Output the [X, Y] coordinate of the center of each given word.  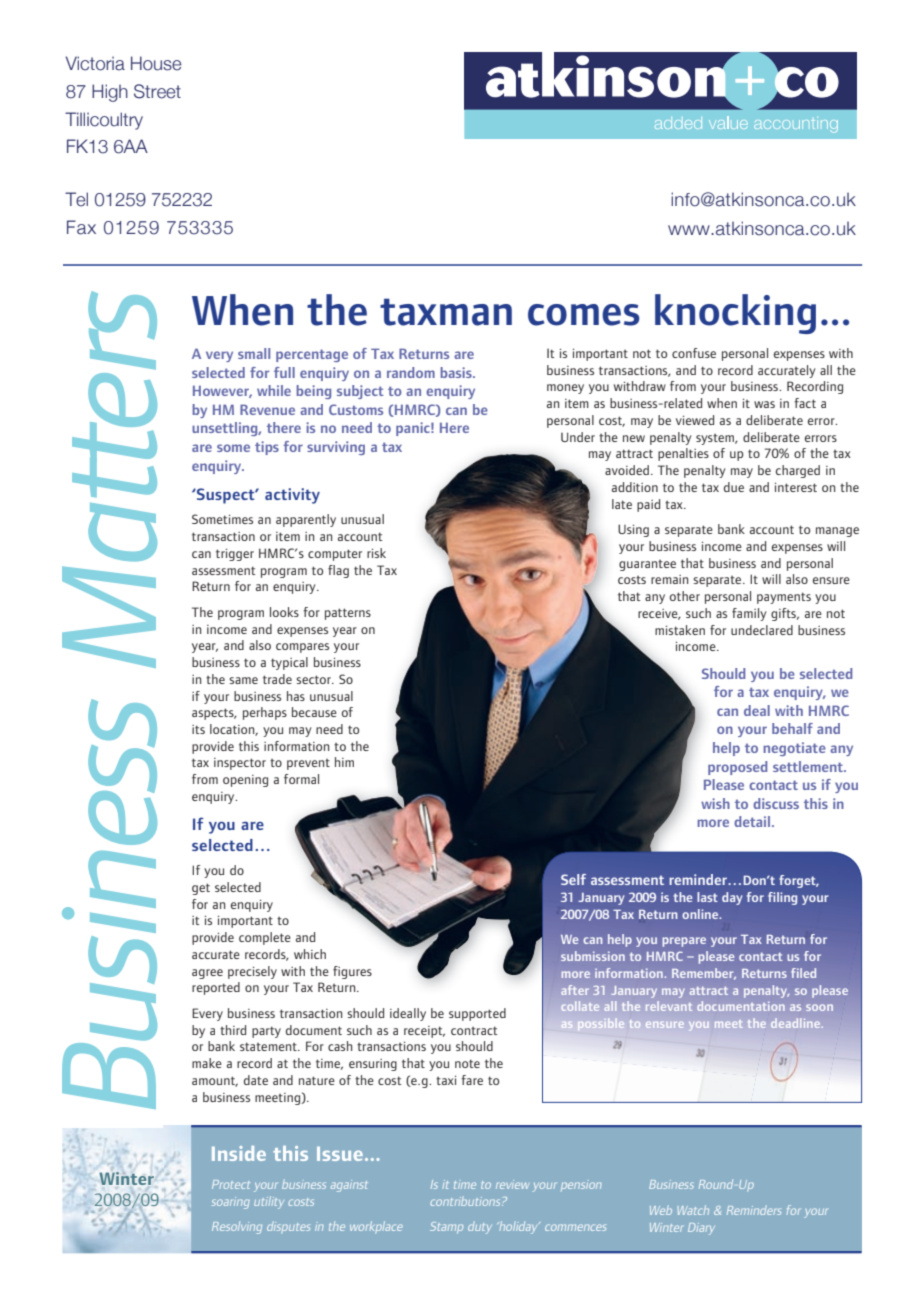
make [207, 1063]
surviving [336, 448]
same [243, 680]
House [156, 63]
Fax [81, 227]
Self [573, 879]
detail [753, 821]
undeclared [762, 630]
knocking [735, 314]
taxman [446, 312]
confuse [694, 353]
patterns [348, 614]
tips [267, 448]
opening [245, 781]
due [734, 487]
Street [157, 91]
